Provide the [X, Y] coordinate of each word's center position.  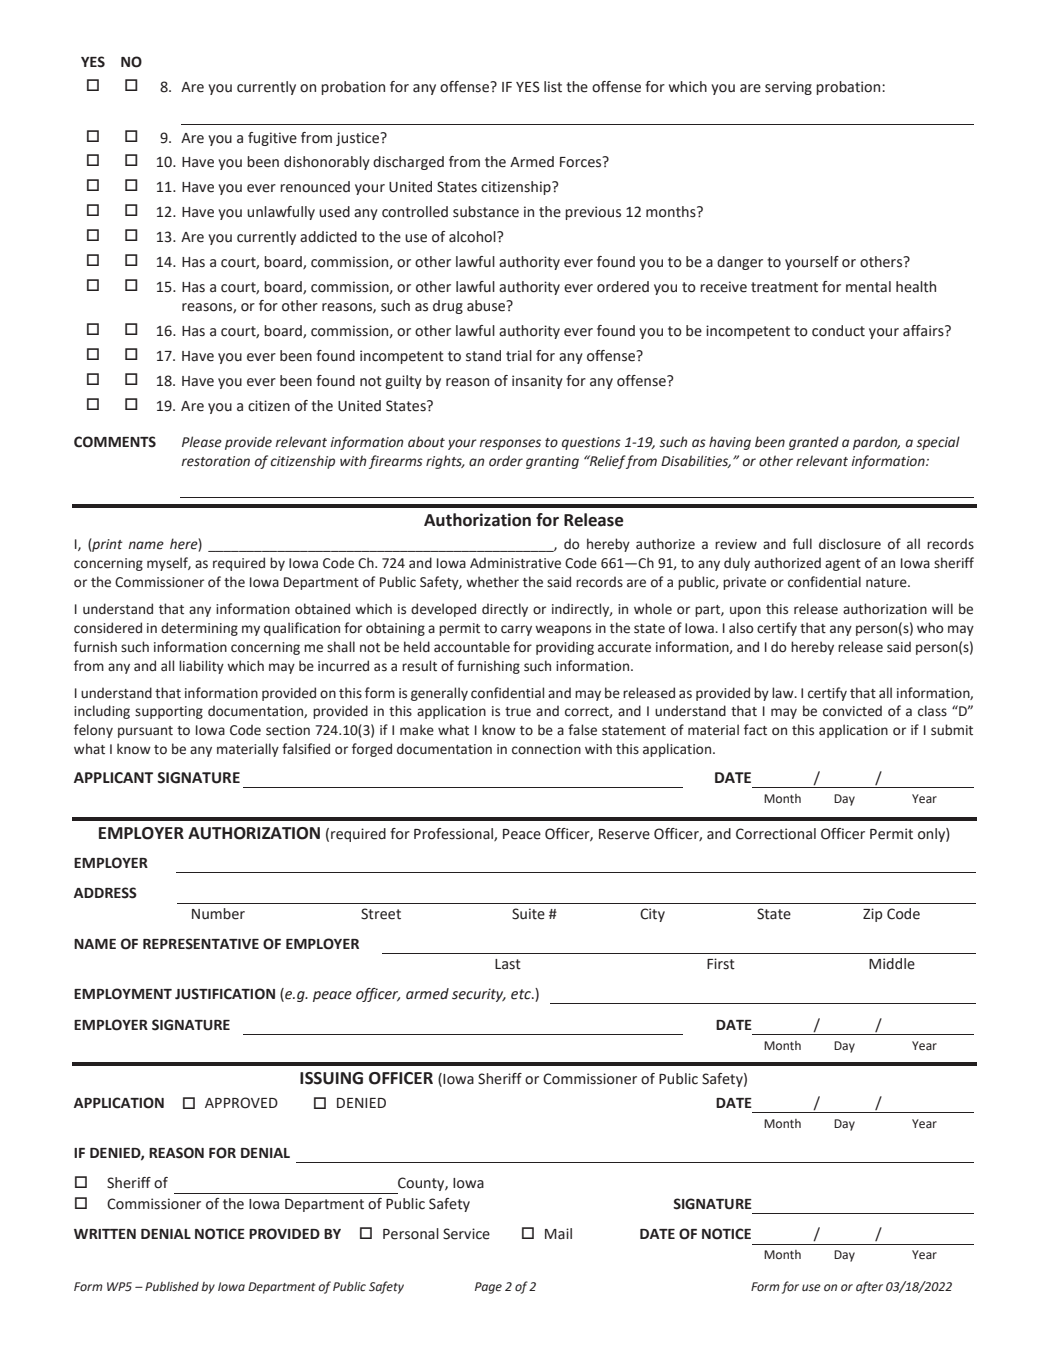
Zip [872, 915]
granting [552, 462]
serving [788, 88]
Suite [528, 914]
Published [172, 1287]
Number [218, 914]
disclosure [850, 544]
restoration [215, 461]
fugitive [272, 139]
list [553, 87]
